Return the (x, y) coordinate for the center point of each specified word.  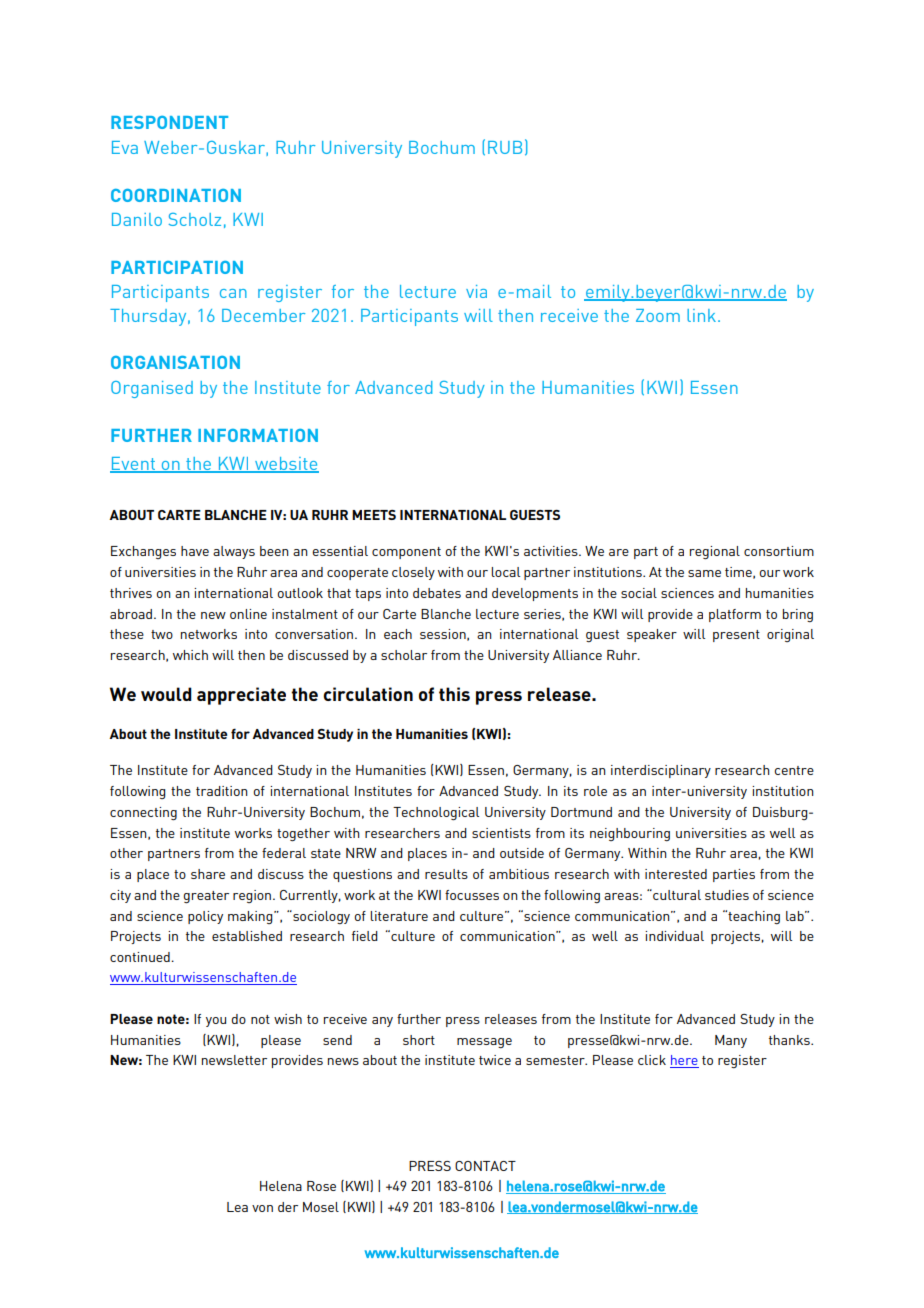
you (216, 1022)
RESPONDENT (169, 122)
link (701, 315)
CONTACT (485, 1166)
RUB (505, 147)
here (684, 1061)
